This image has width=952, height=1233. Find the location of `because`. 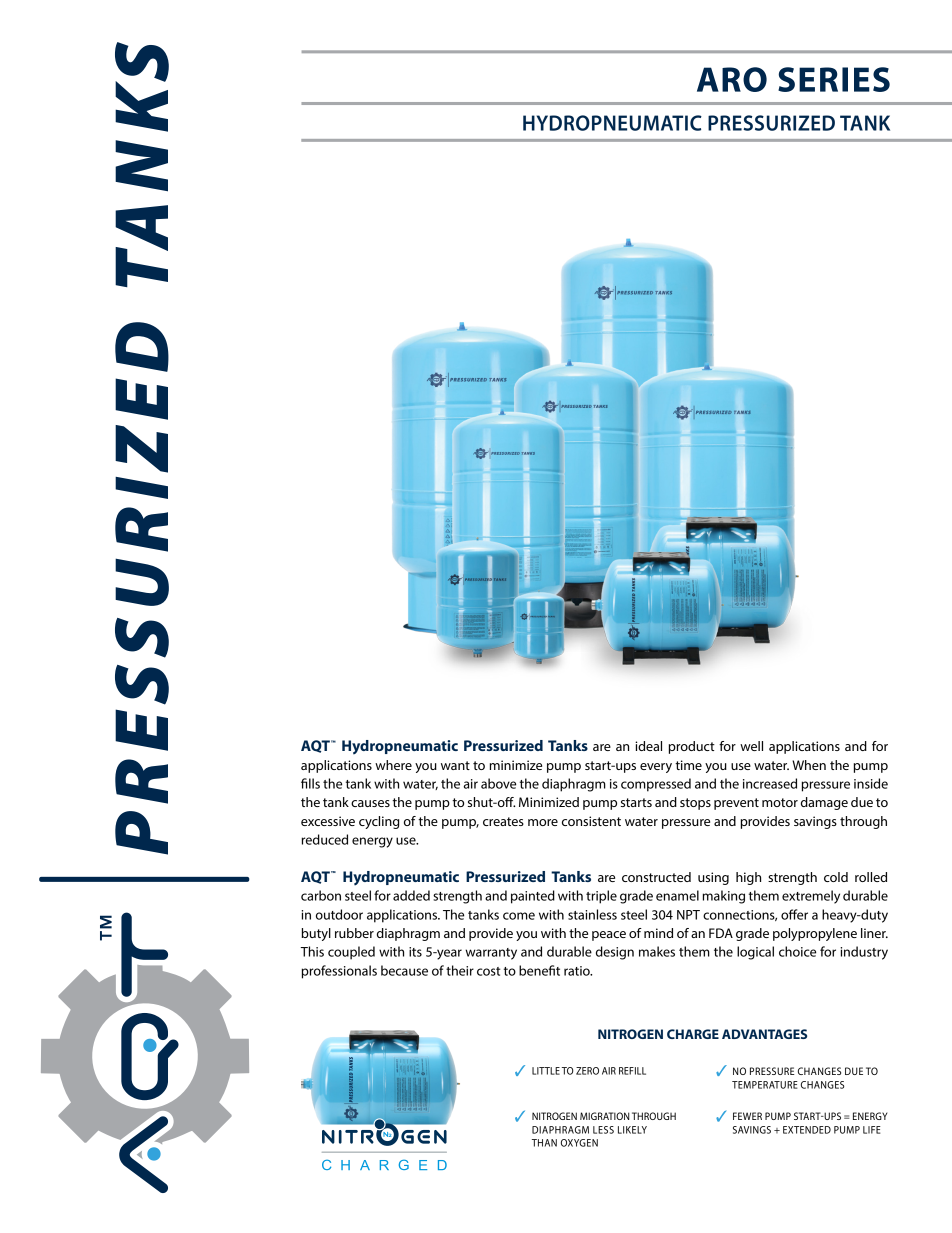

because is located at coordinates (404, 970).
